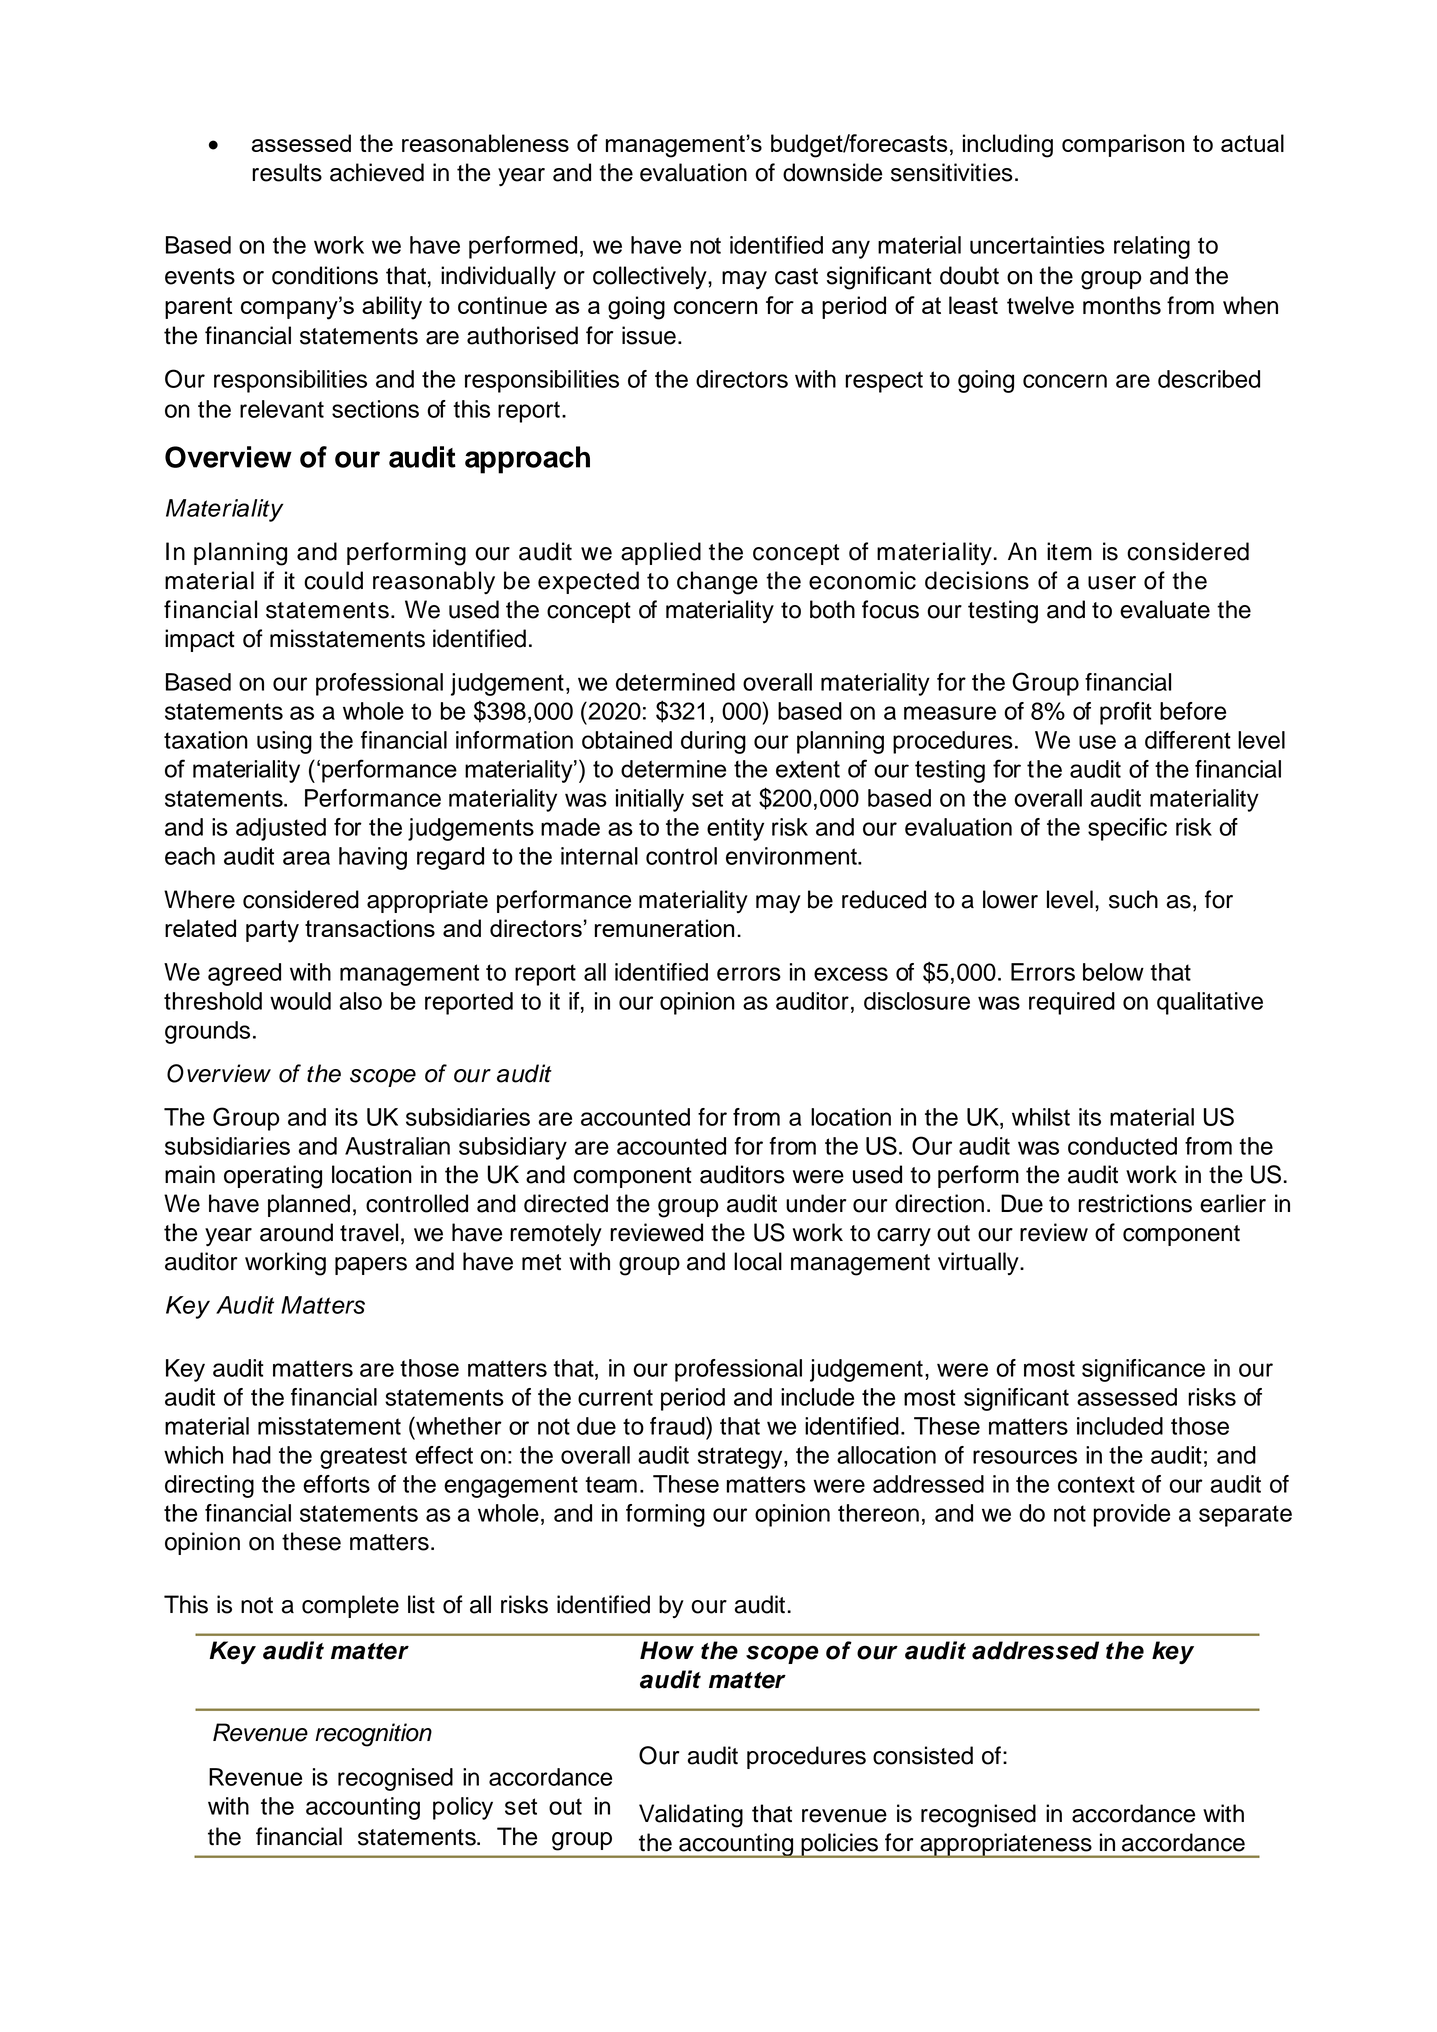 The width and height of the document is (1437, 2032). I want to click on consisted, so click(923, 1755).
